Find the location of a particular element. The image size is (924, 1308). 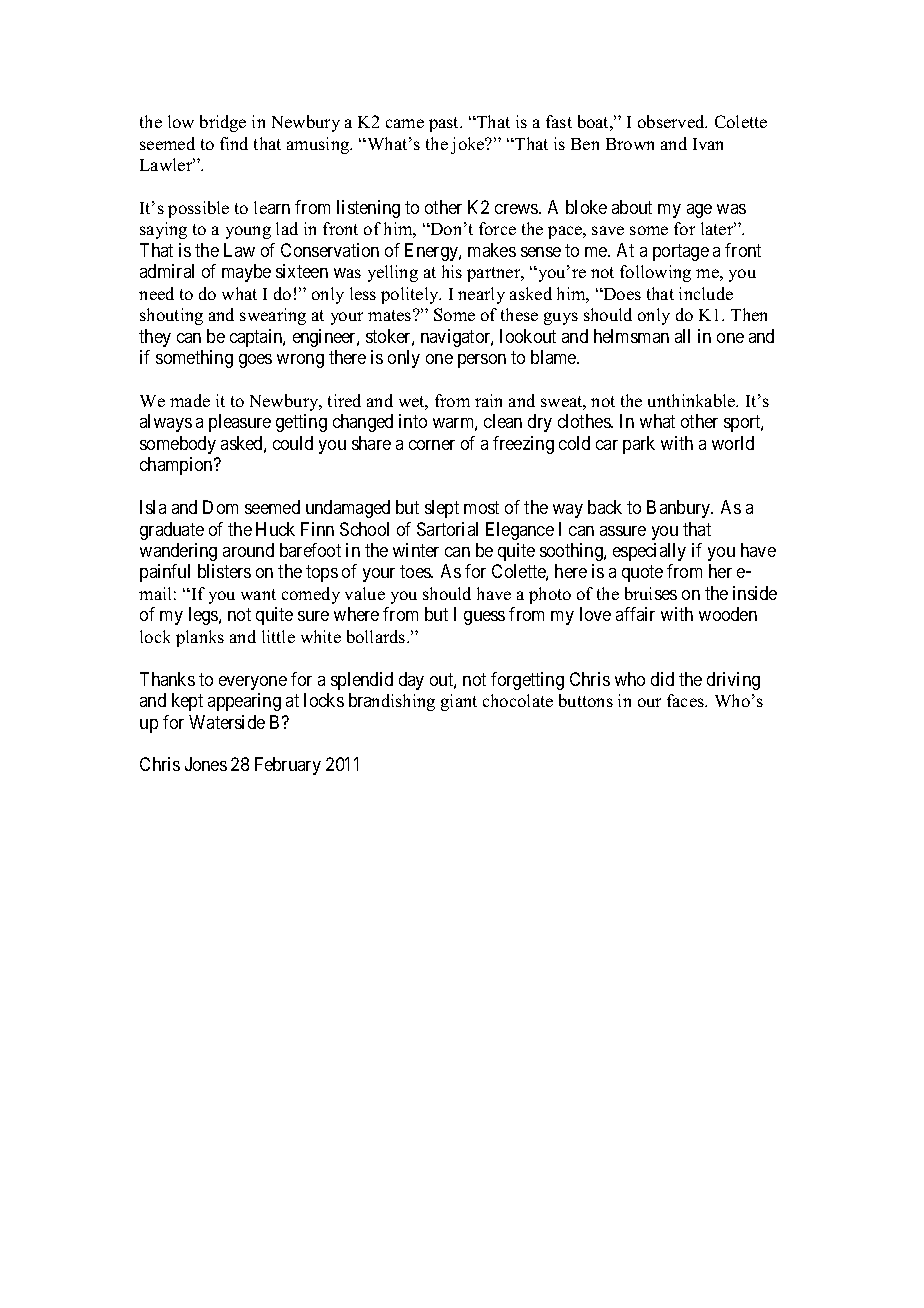

Jones is located at coordinates (206, 764).
